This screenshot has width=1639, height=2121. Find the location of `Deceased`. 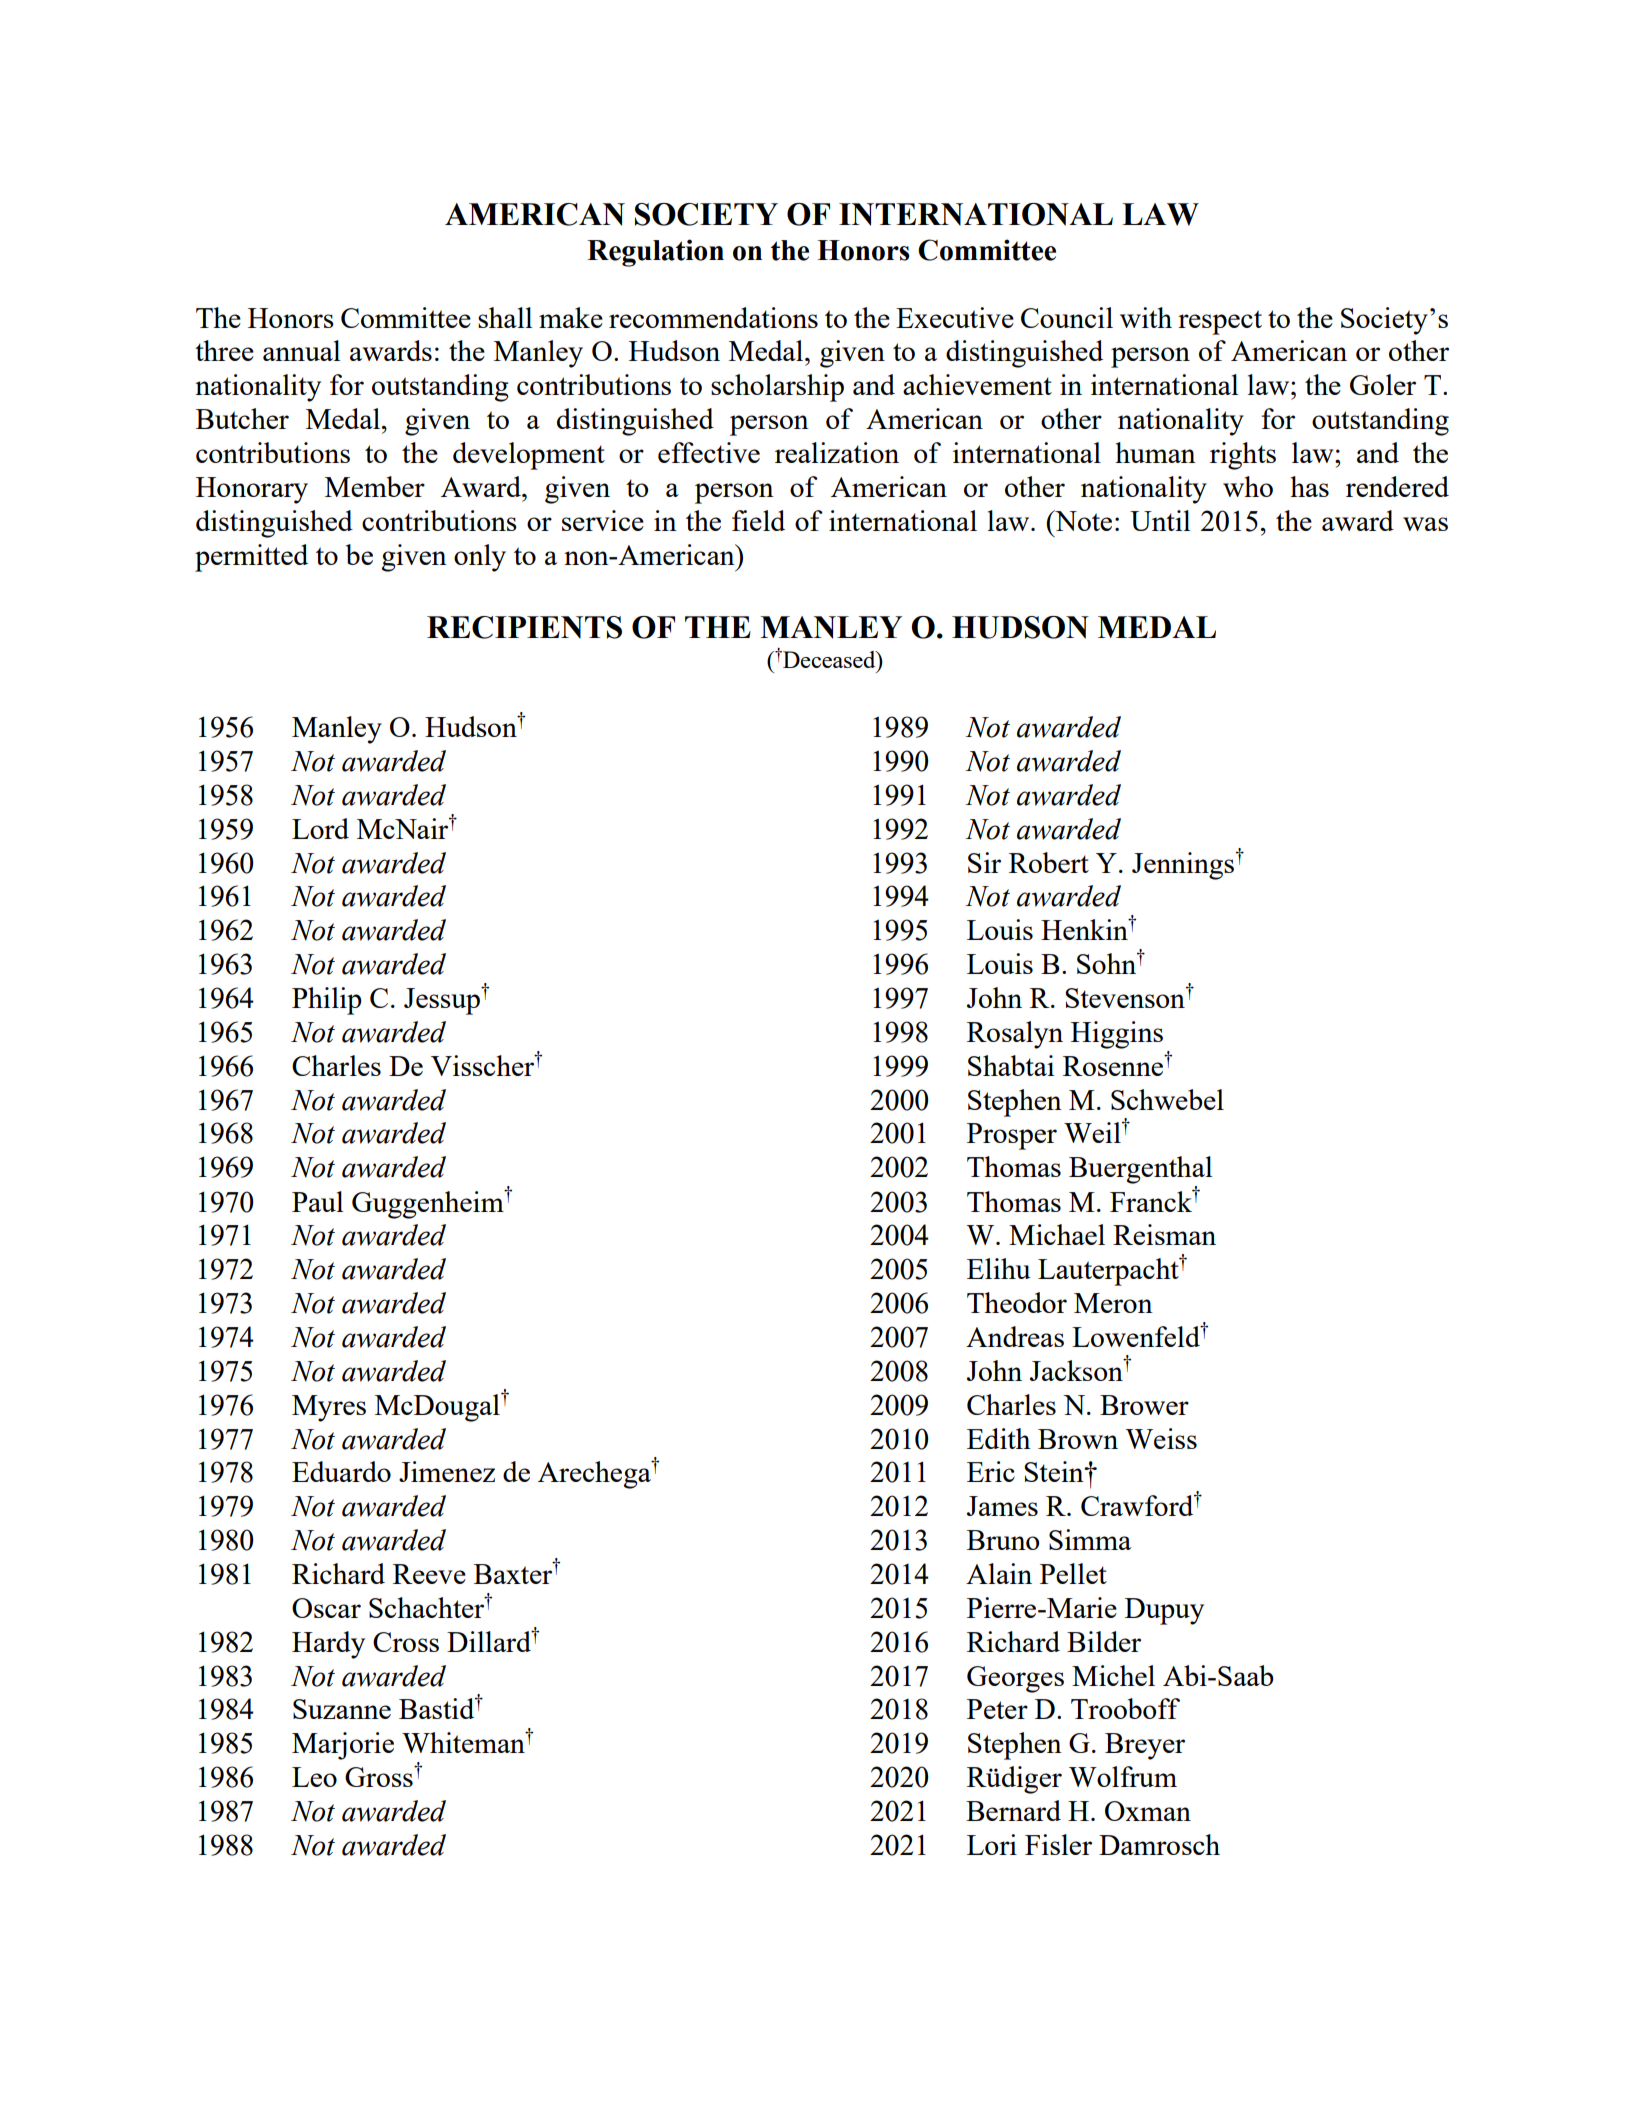

Deceased is located at coordinates (829, 659).
